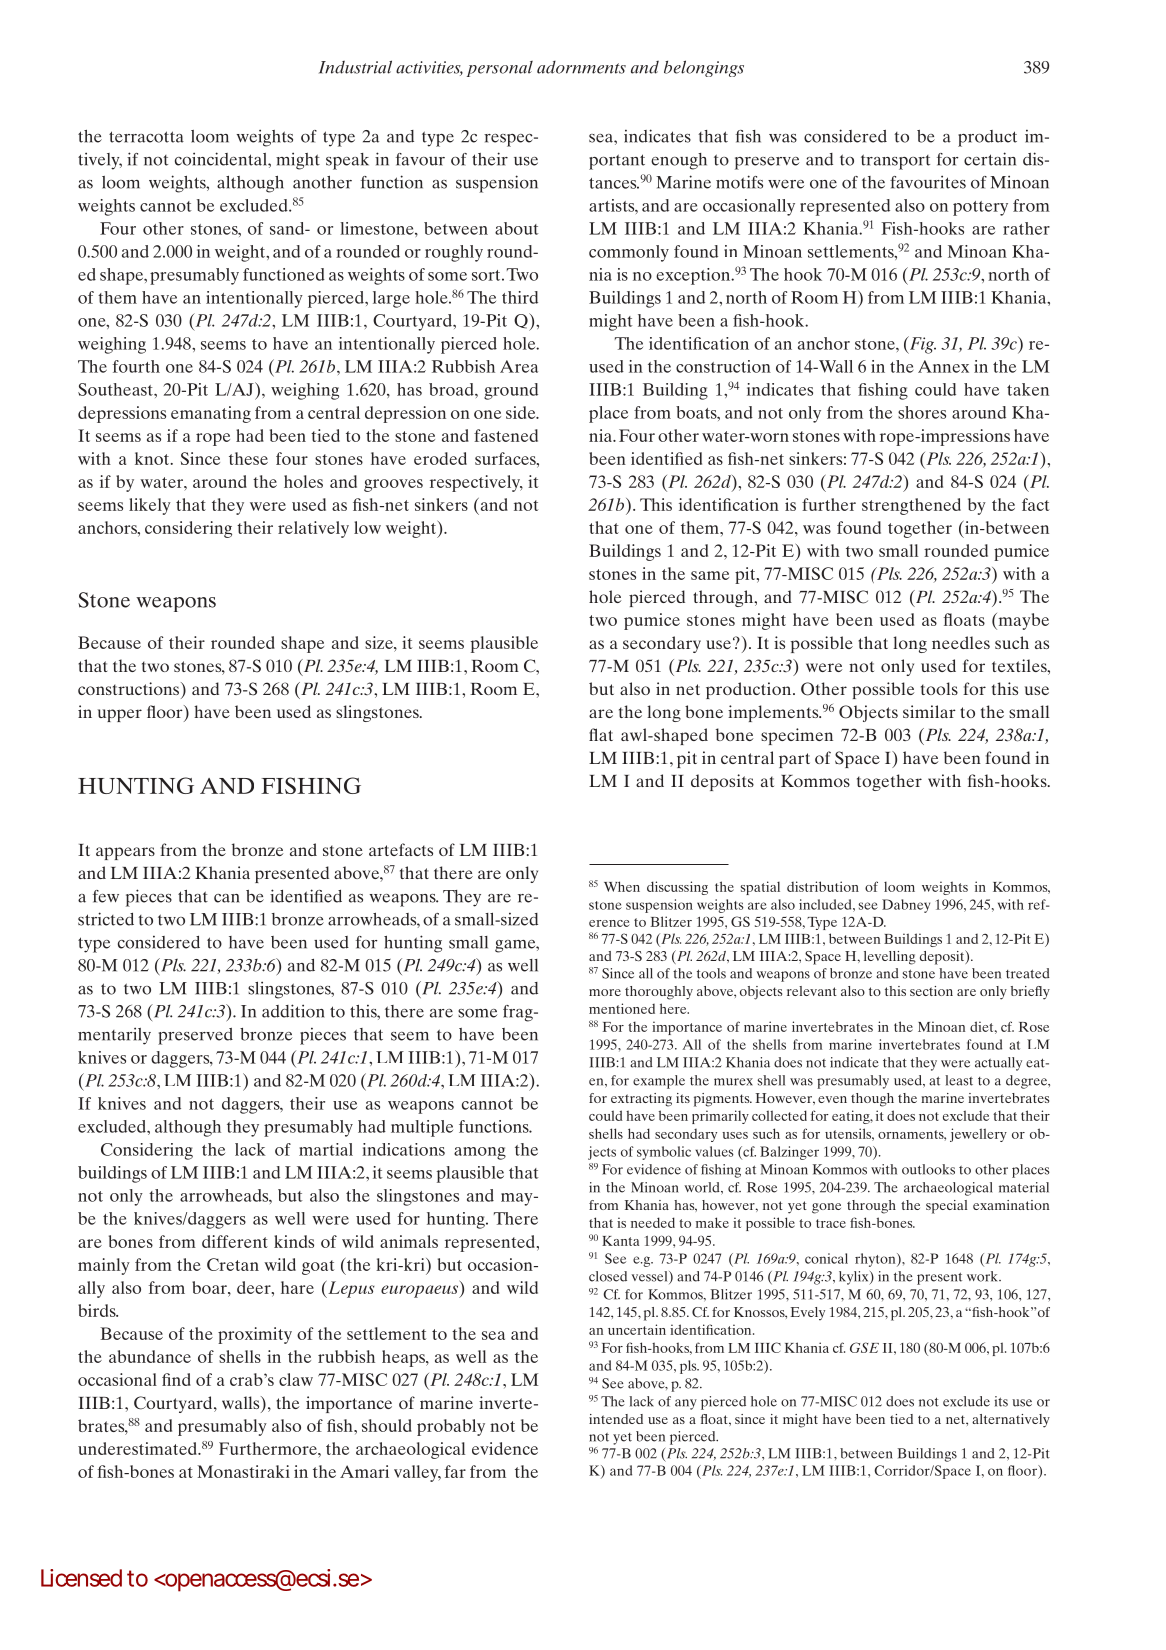  Describe the element at coordinates (616, 1419) in the page. I see `intended` at that location.
